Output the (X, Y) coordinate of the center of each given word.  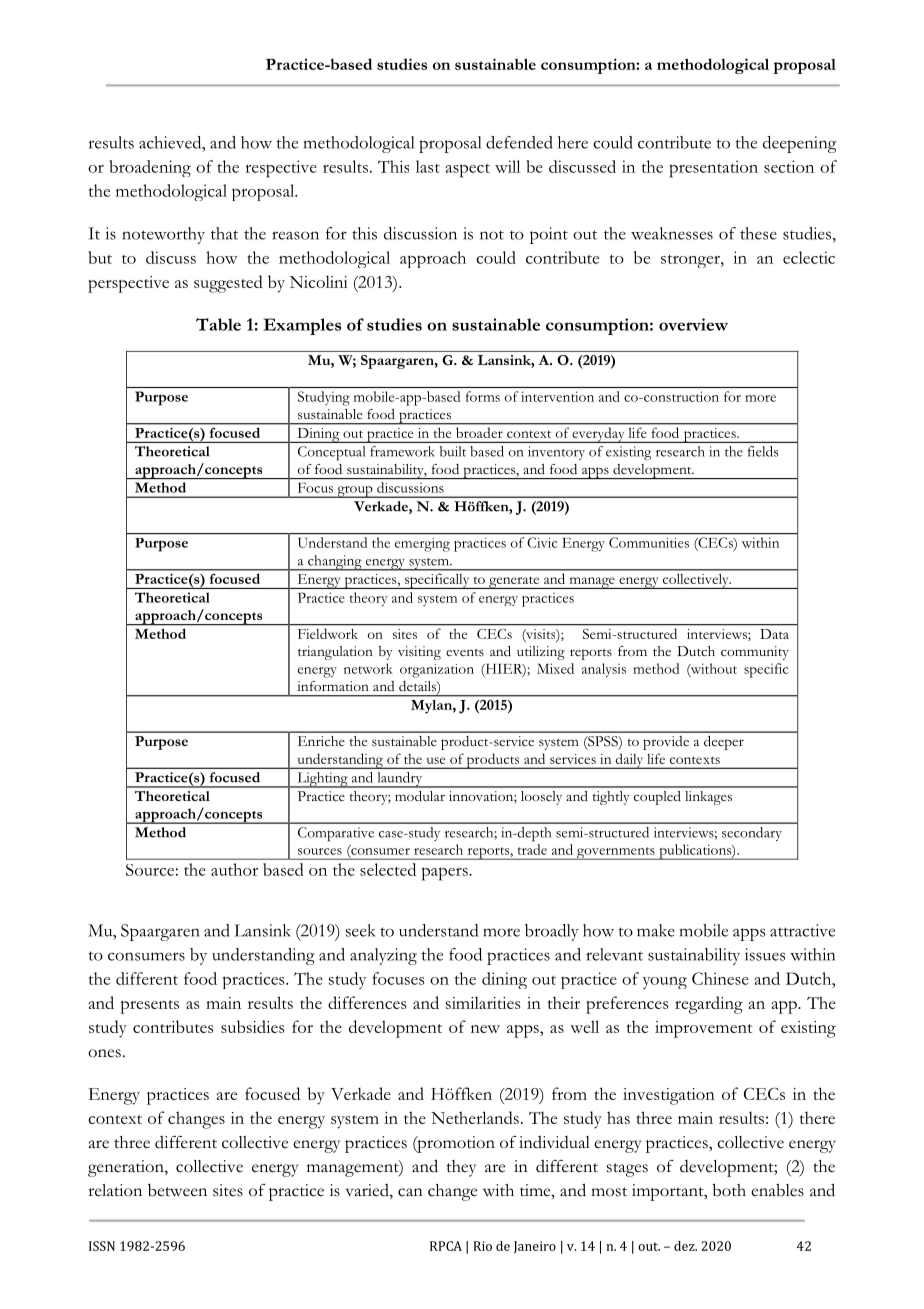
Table (218, 324)
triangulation (335, 653)
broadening (150, 168)
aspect (467, 171)
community (755, 653)
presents (149, 1007)
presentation (713, 169)
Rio (483, 1246)
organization (437, 671)
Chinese (720, 978)
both (729, 1190)
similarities (483, 1002)
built (452, 451)
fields (763, 451)
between (177, 1190)
